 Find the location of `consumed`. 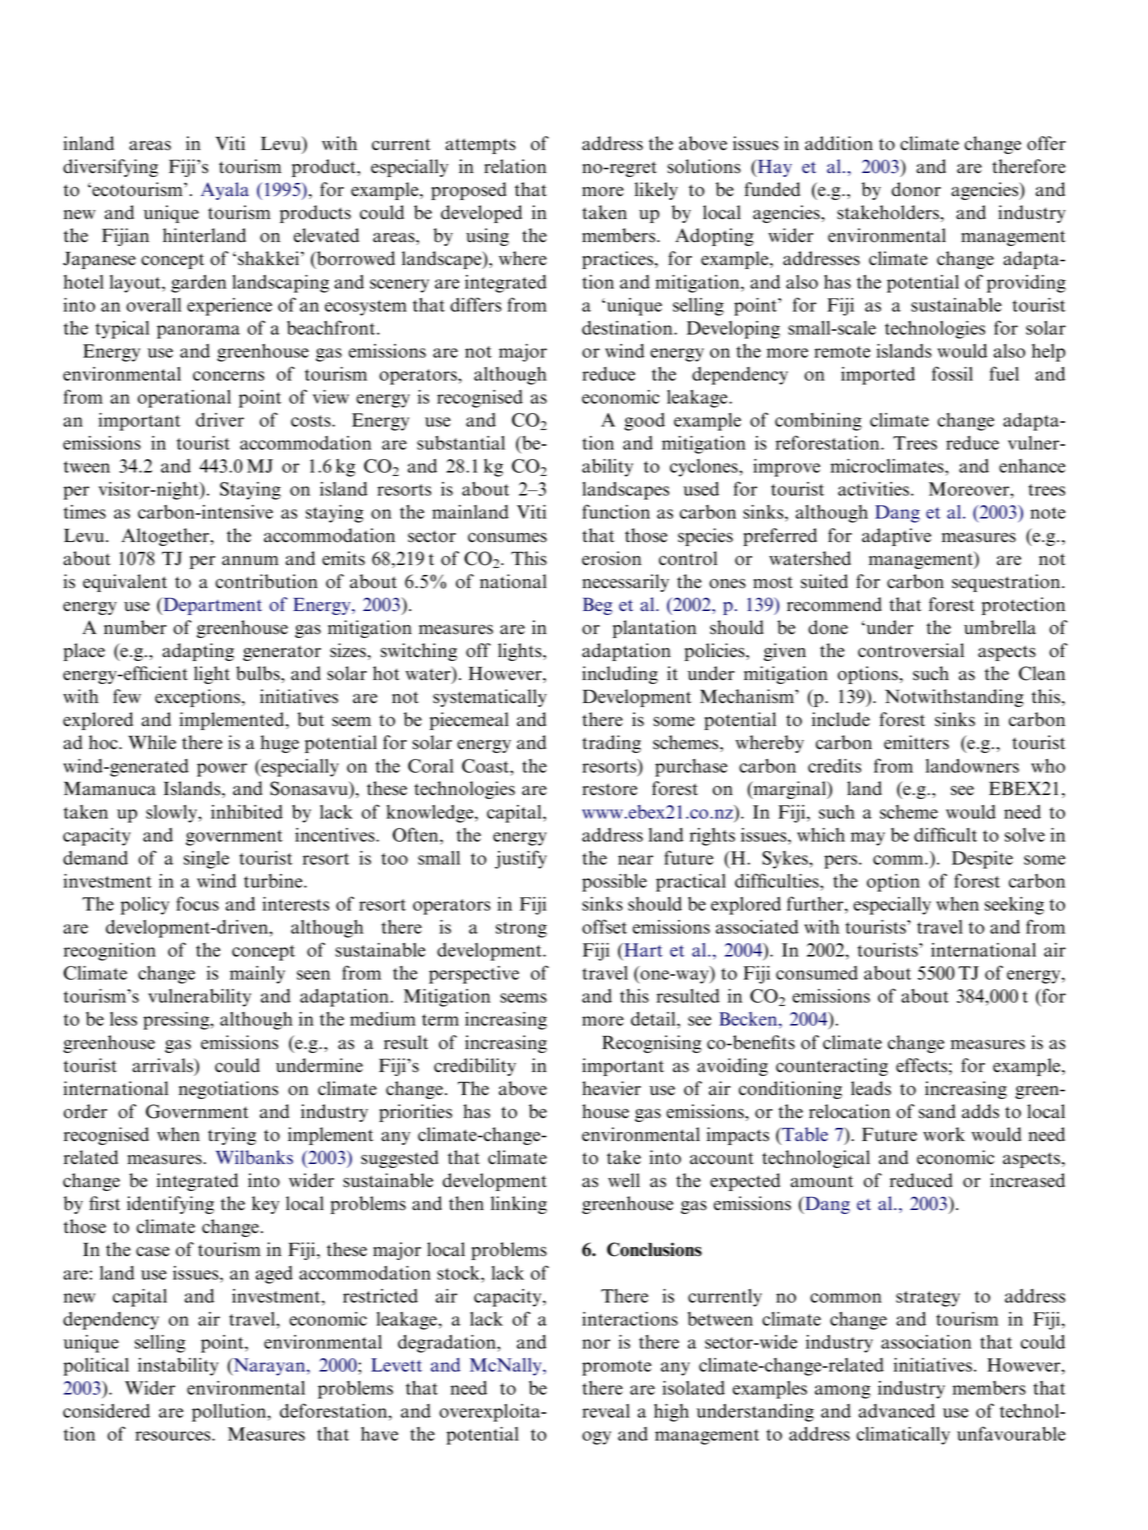

consumed is located at coordinates (817, 973).
